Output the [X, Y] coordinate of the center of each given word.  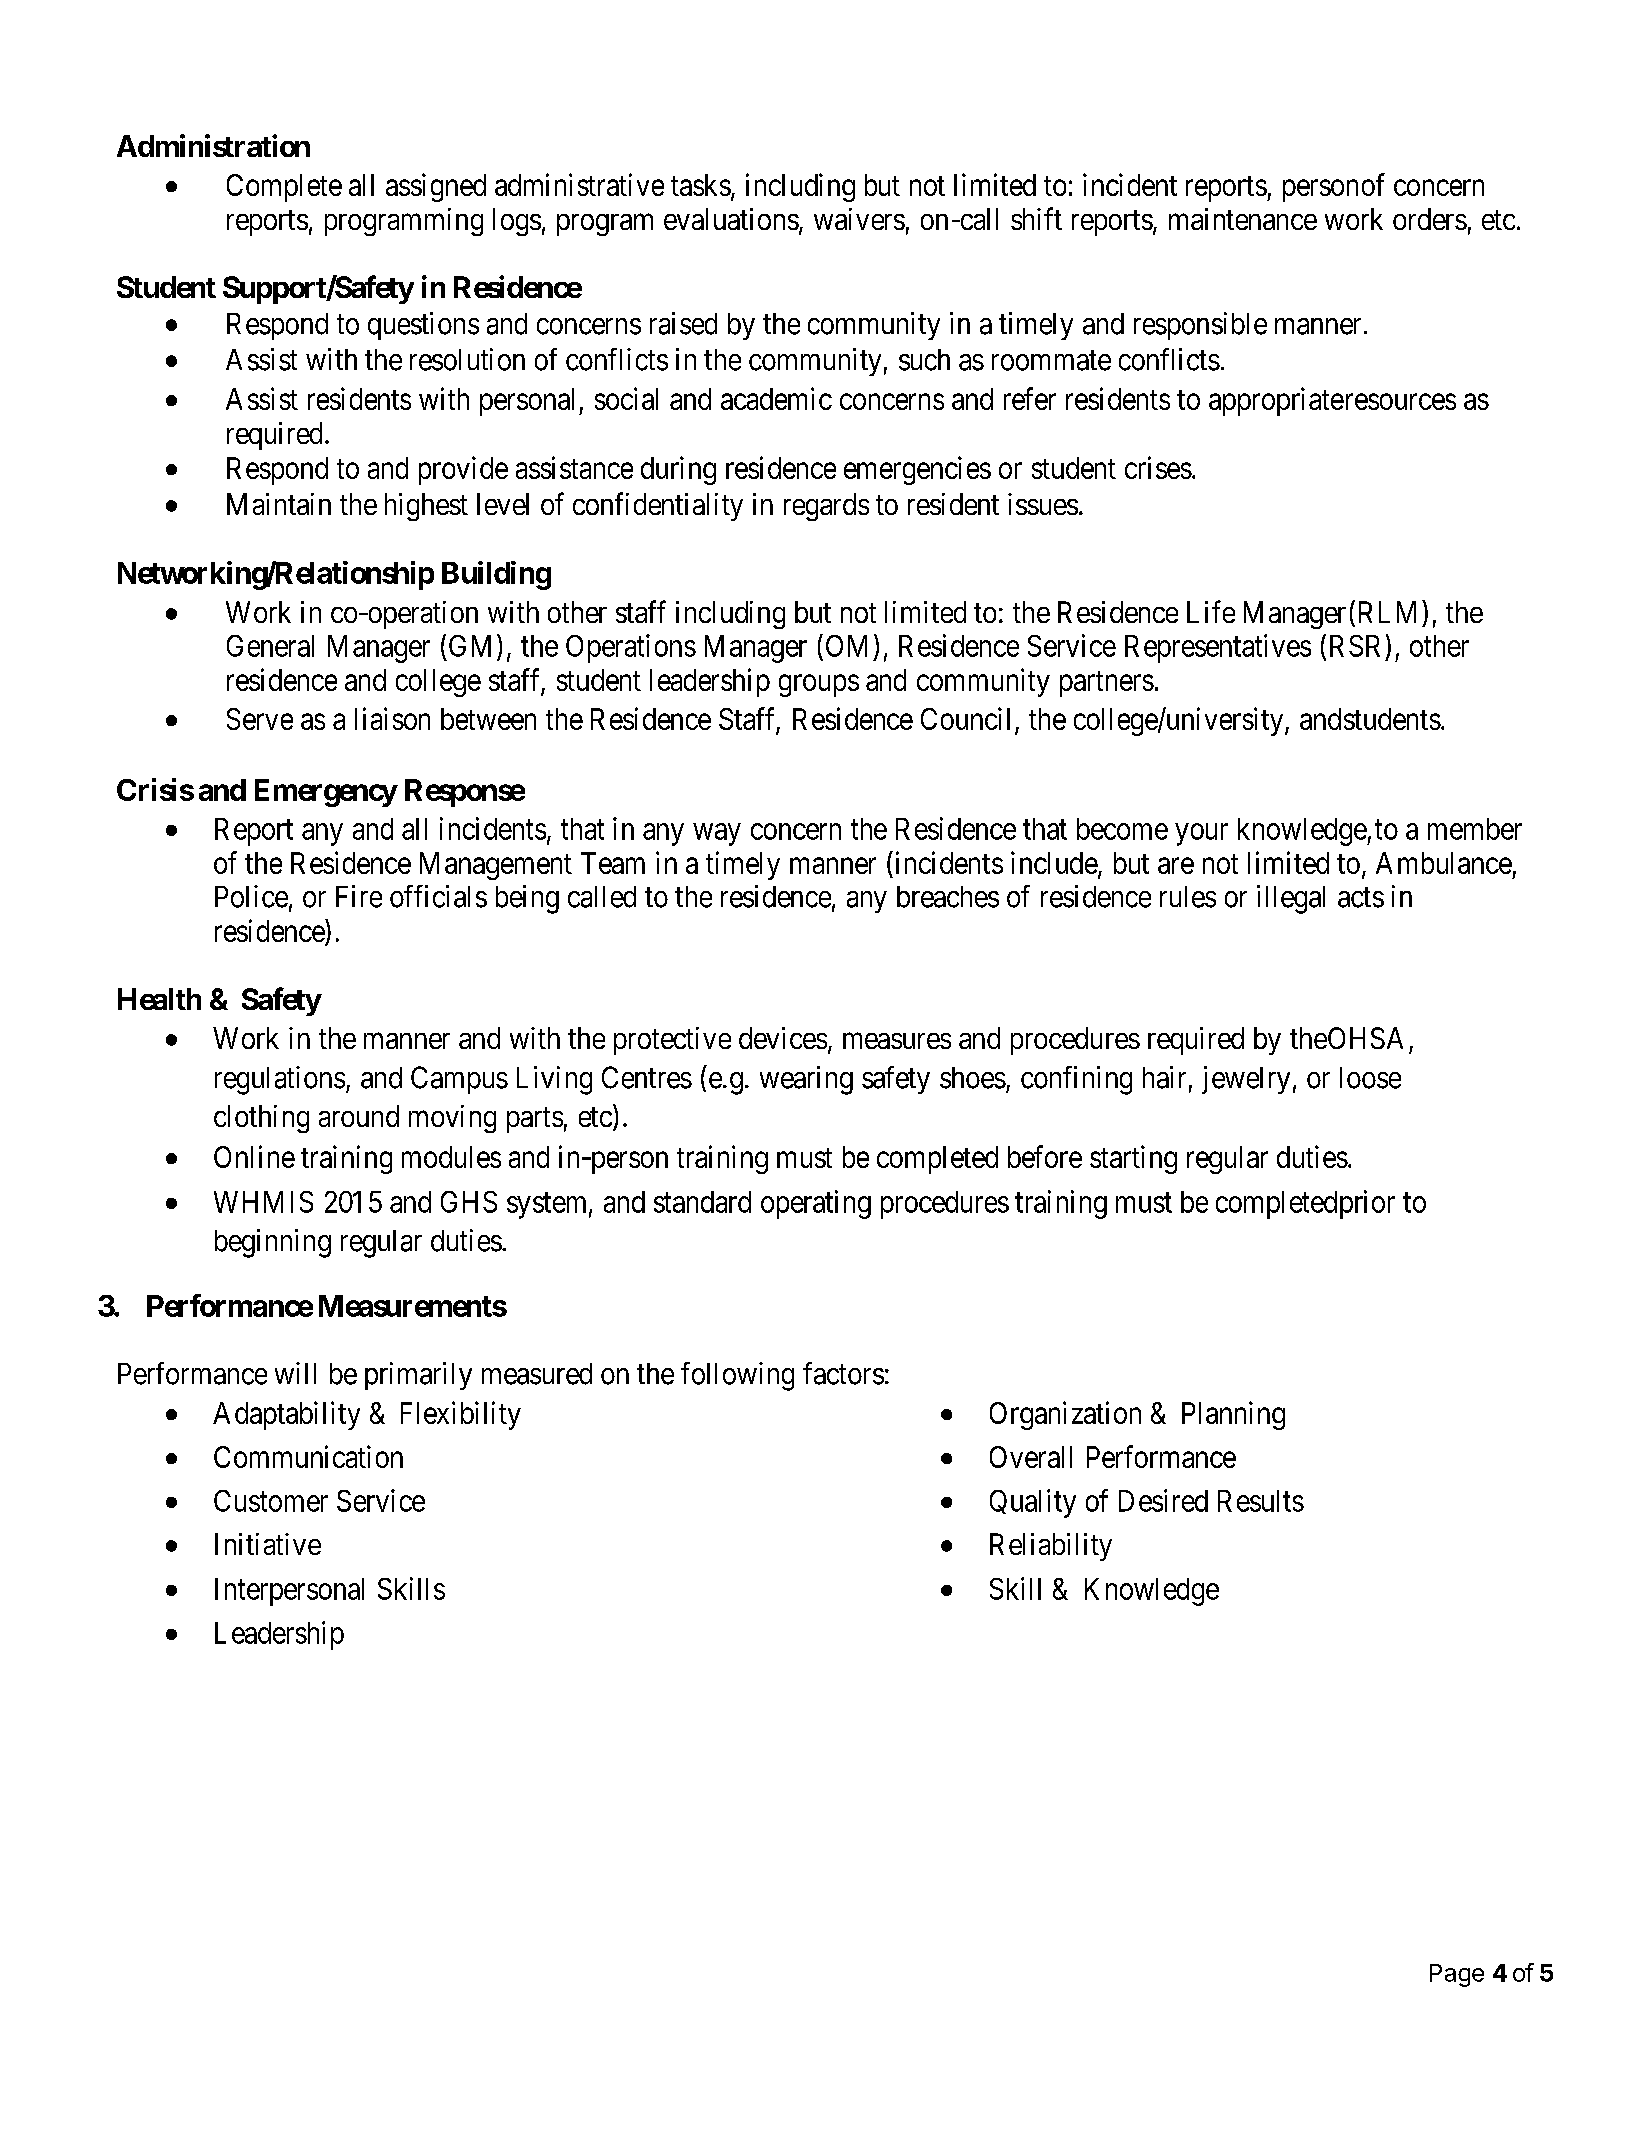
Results [1261, 1501]
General [270, 646]
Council [965, 718]
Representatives [1218, 648]
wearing [806, 1080]
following [737, 1376]
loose [1370, 1078]
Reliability [1051, 1547]
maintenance [1243, 219]
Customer [271, 1501]
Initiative [268, 1544]
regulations [280, 1080]
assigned [436, 187]
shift [1036, 218]
